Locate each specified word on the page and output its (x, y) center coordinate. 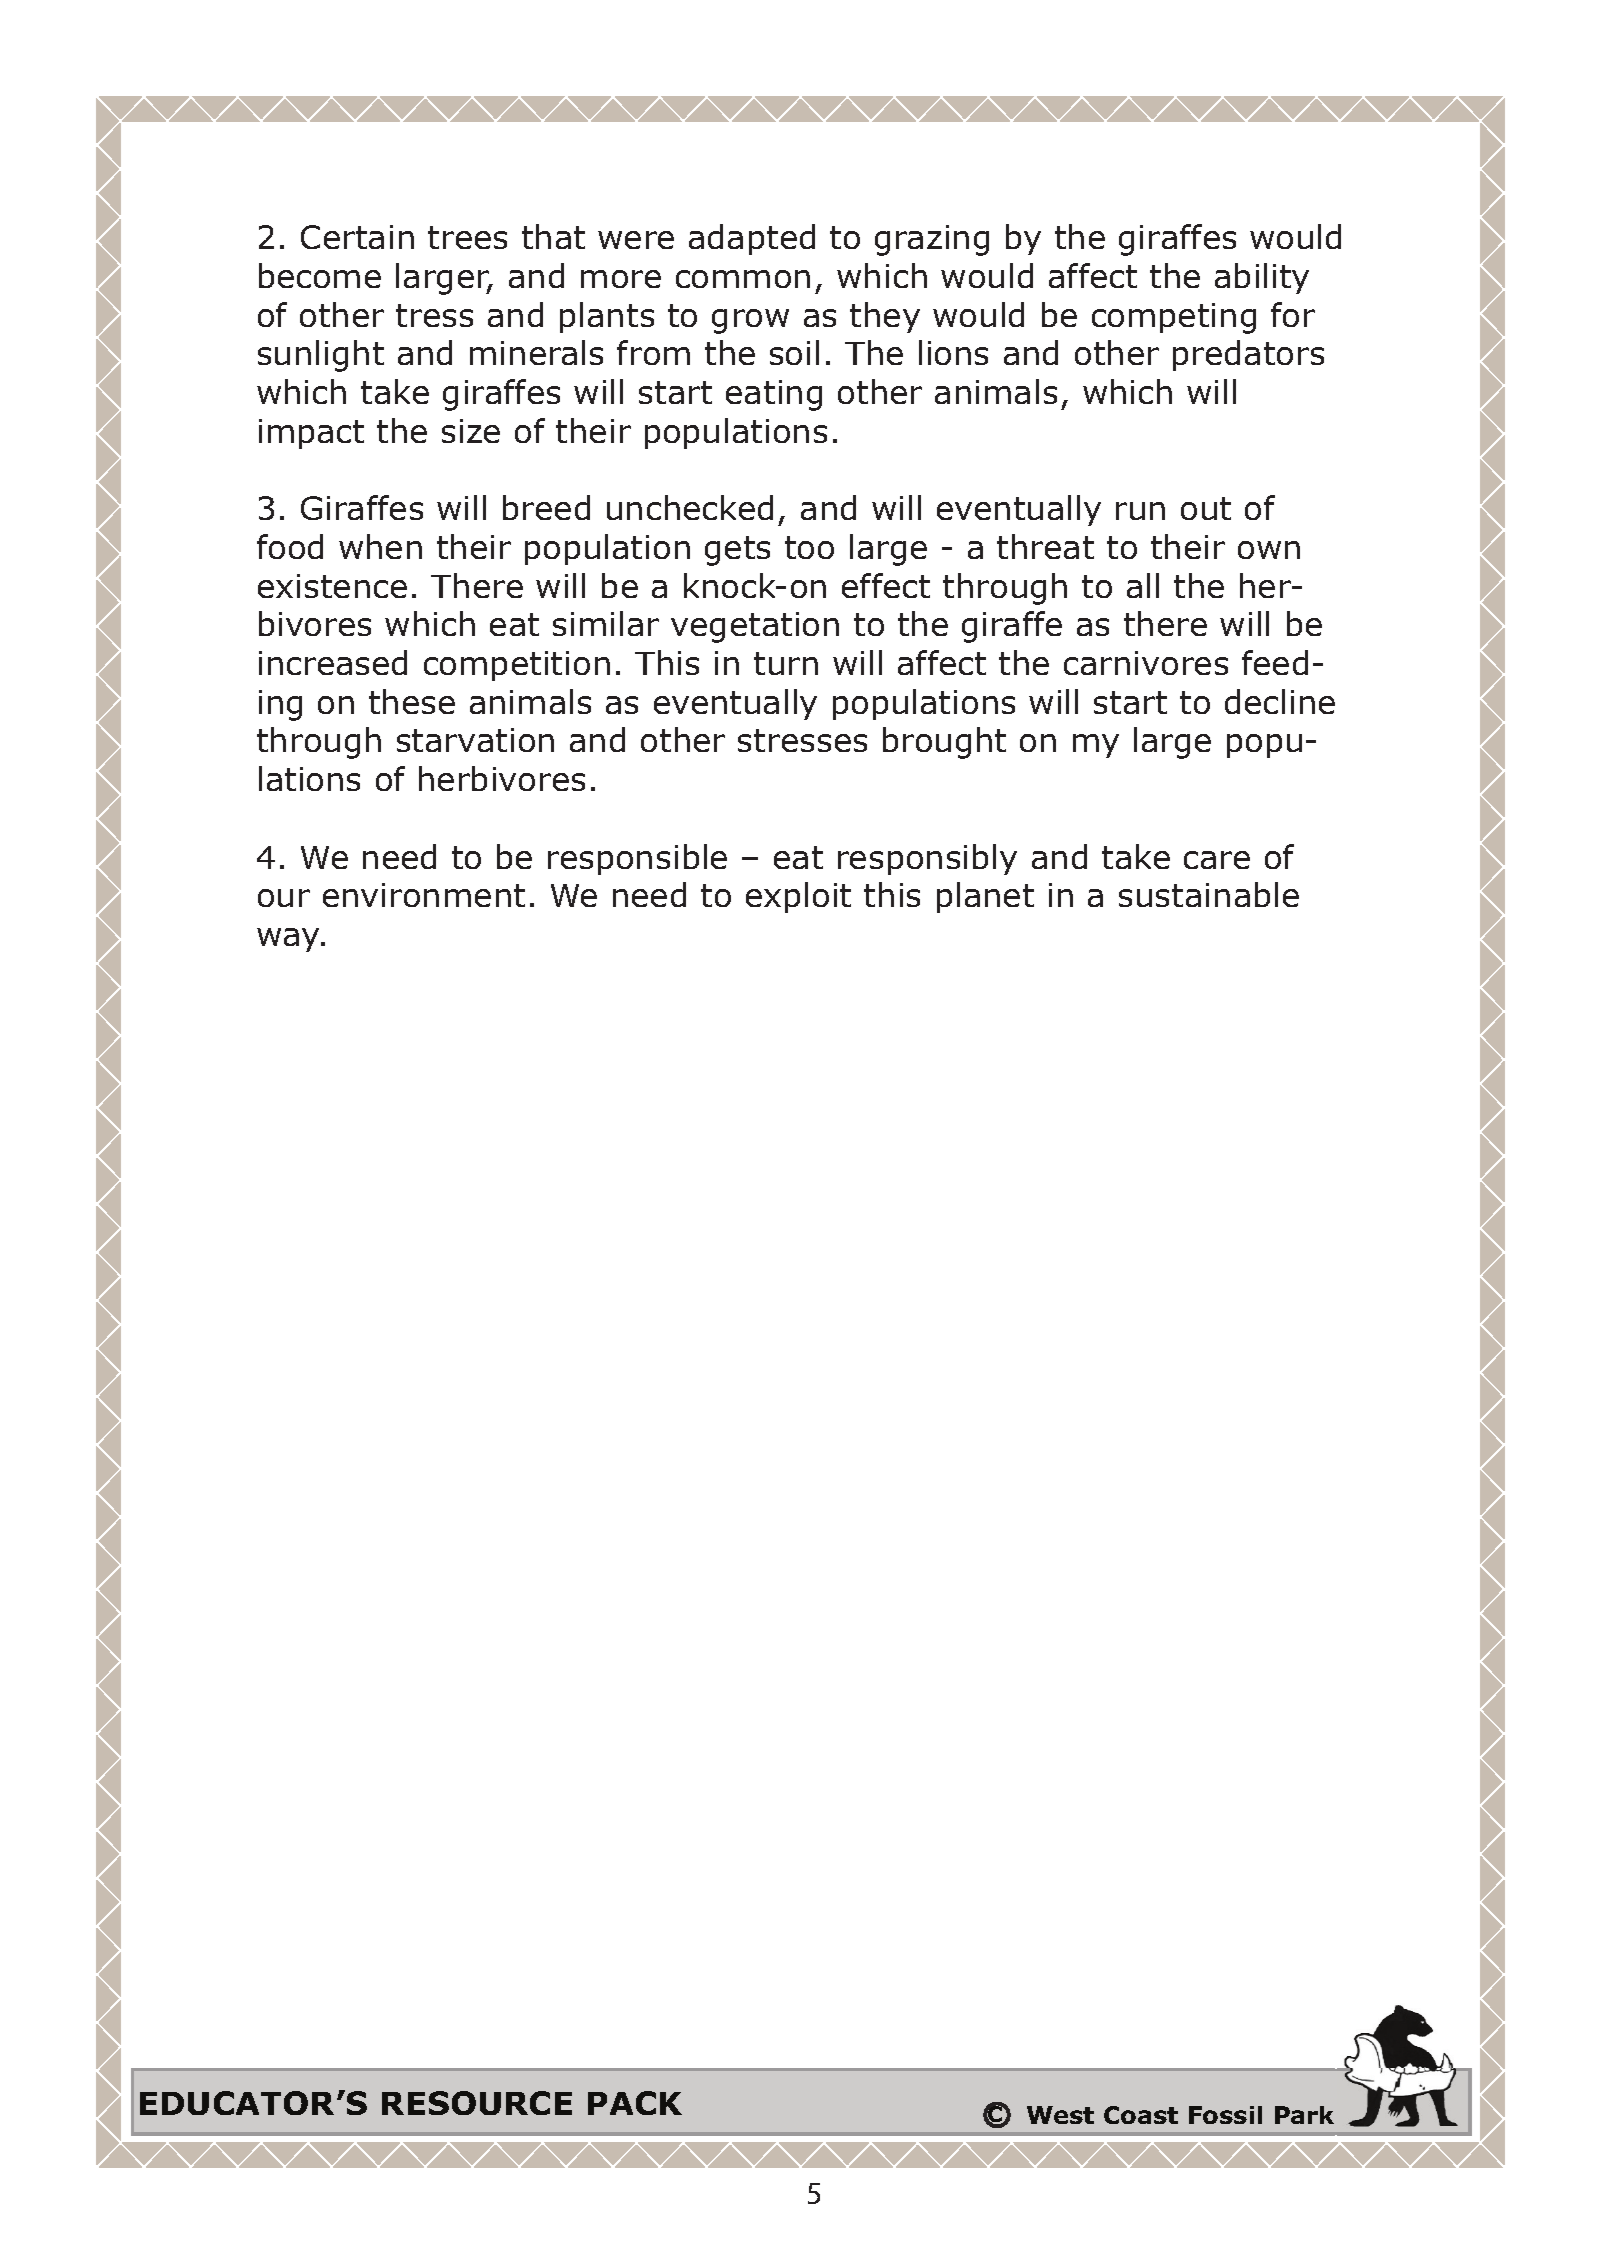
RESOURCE (477, 2103)
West (1060, 2115)
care (1217, 860)
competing (1174, 318)
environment (424, 895)
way (289, 940)
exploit (798, 897)
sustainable (1209, 894)
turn (786, 663)
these (412, 701)
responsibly (927, 859)
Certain (357, 237)
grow (750, 321)
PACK (635, 2103)
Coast (1141, 2115)
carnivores (1146, 663)
